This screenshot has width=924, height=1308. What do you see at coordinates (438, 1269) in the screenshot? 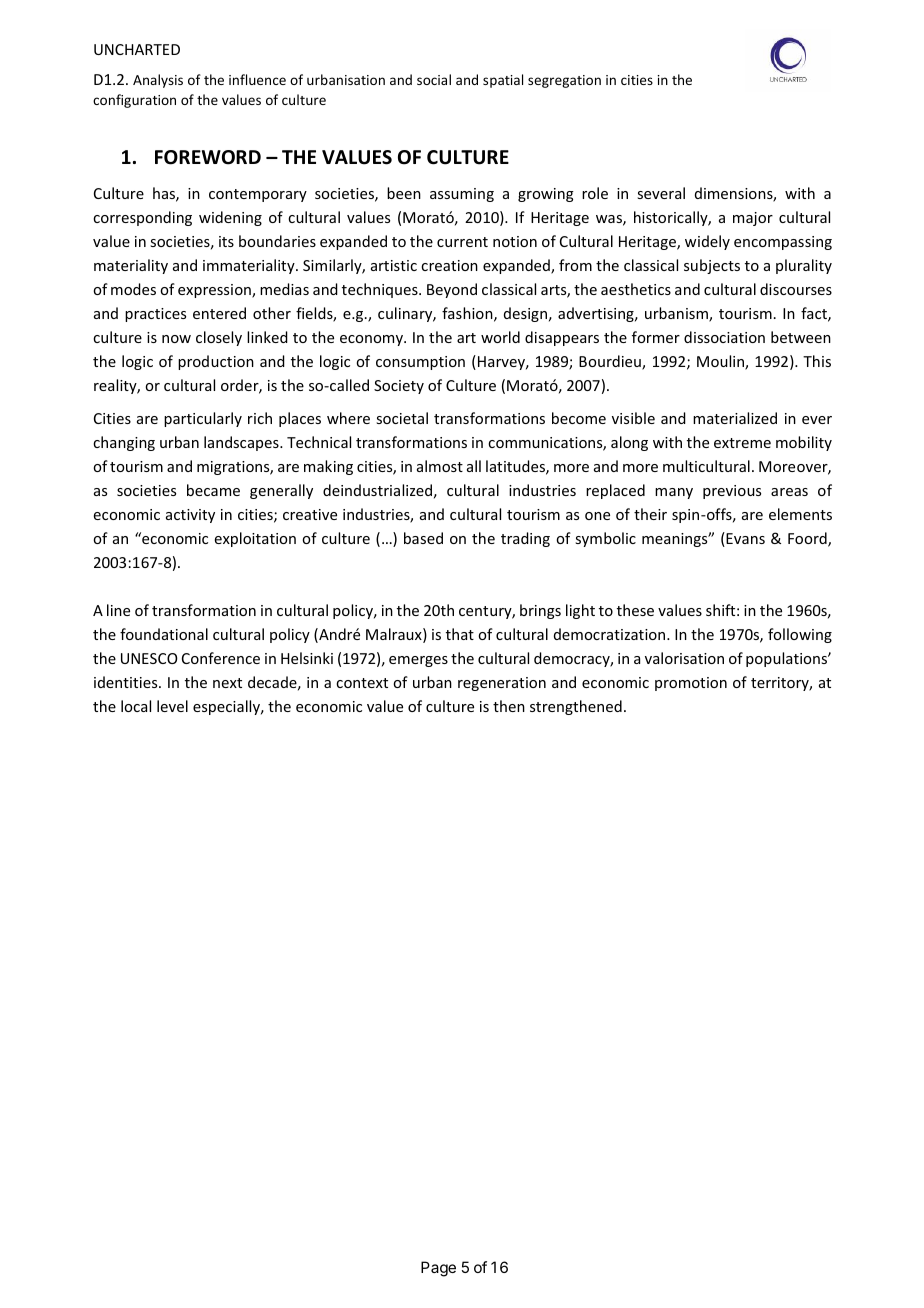
I see `Page` at bounding box center [438, 1269].
